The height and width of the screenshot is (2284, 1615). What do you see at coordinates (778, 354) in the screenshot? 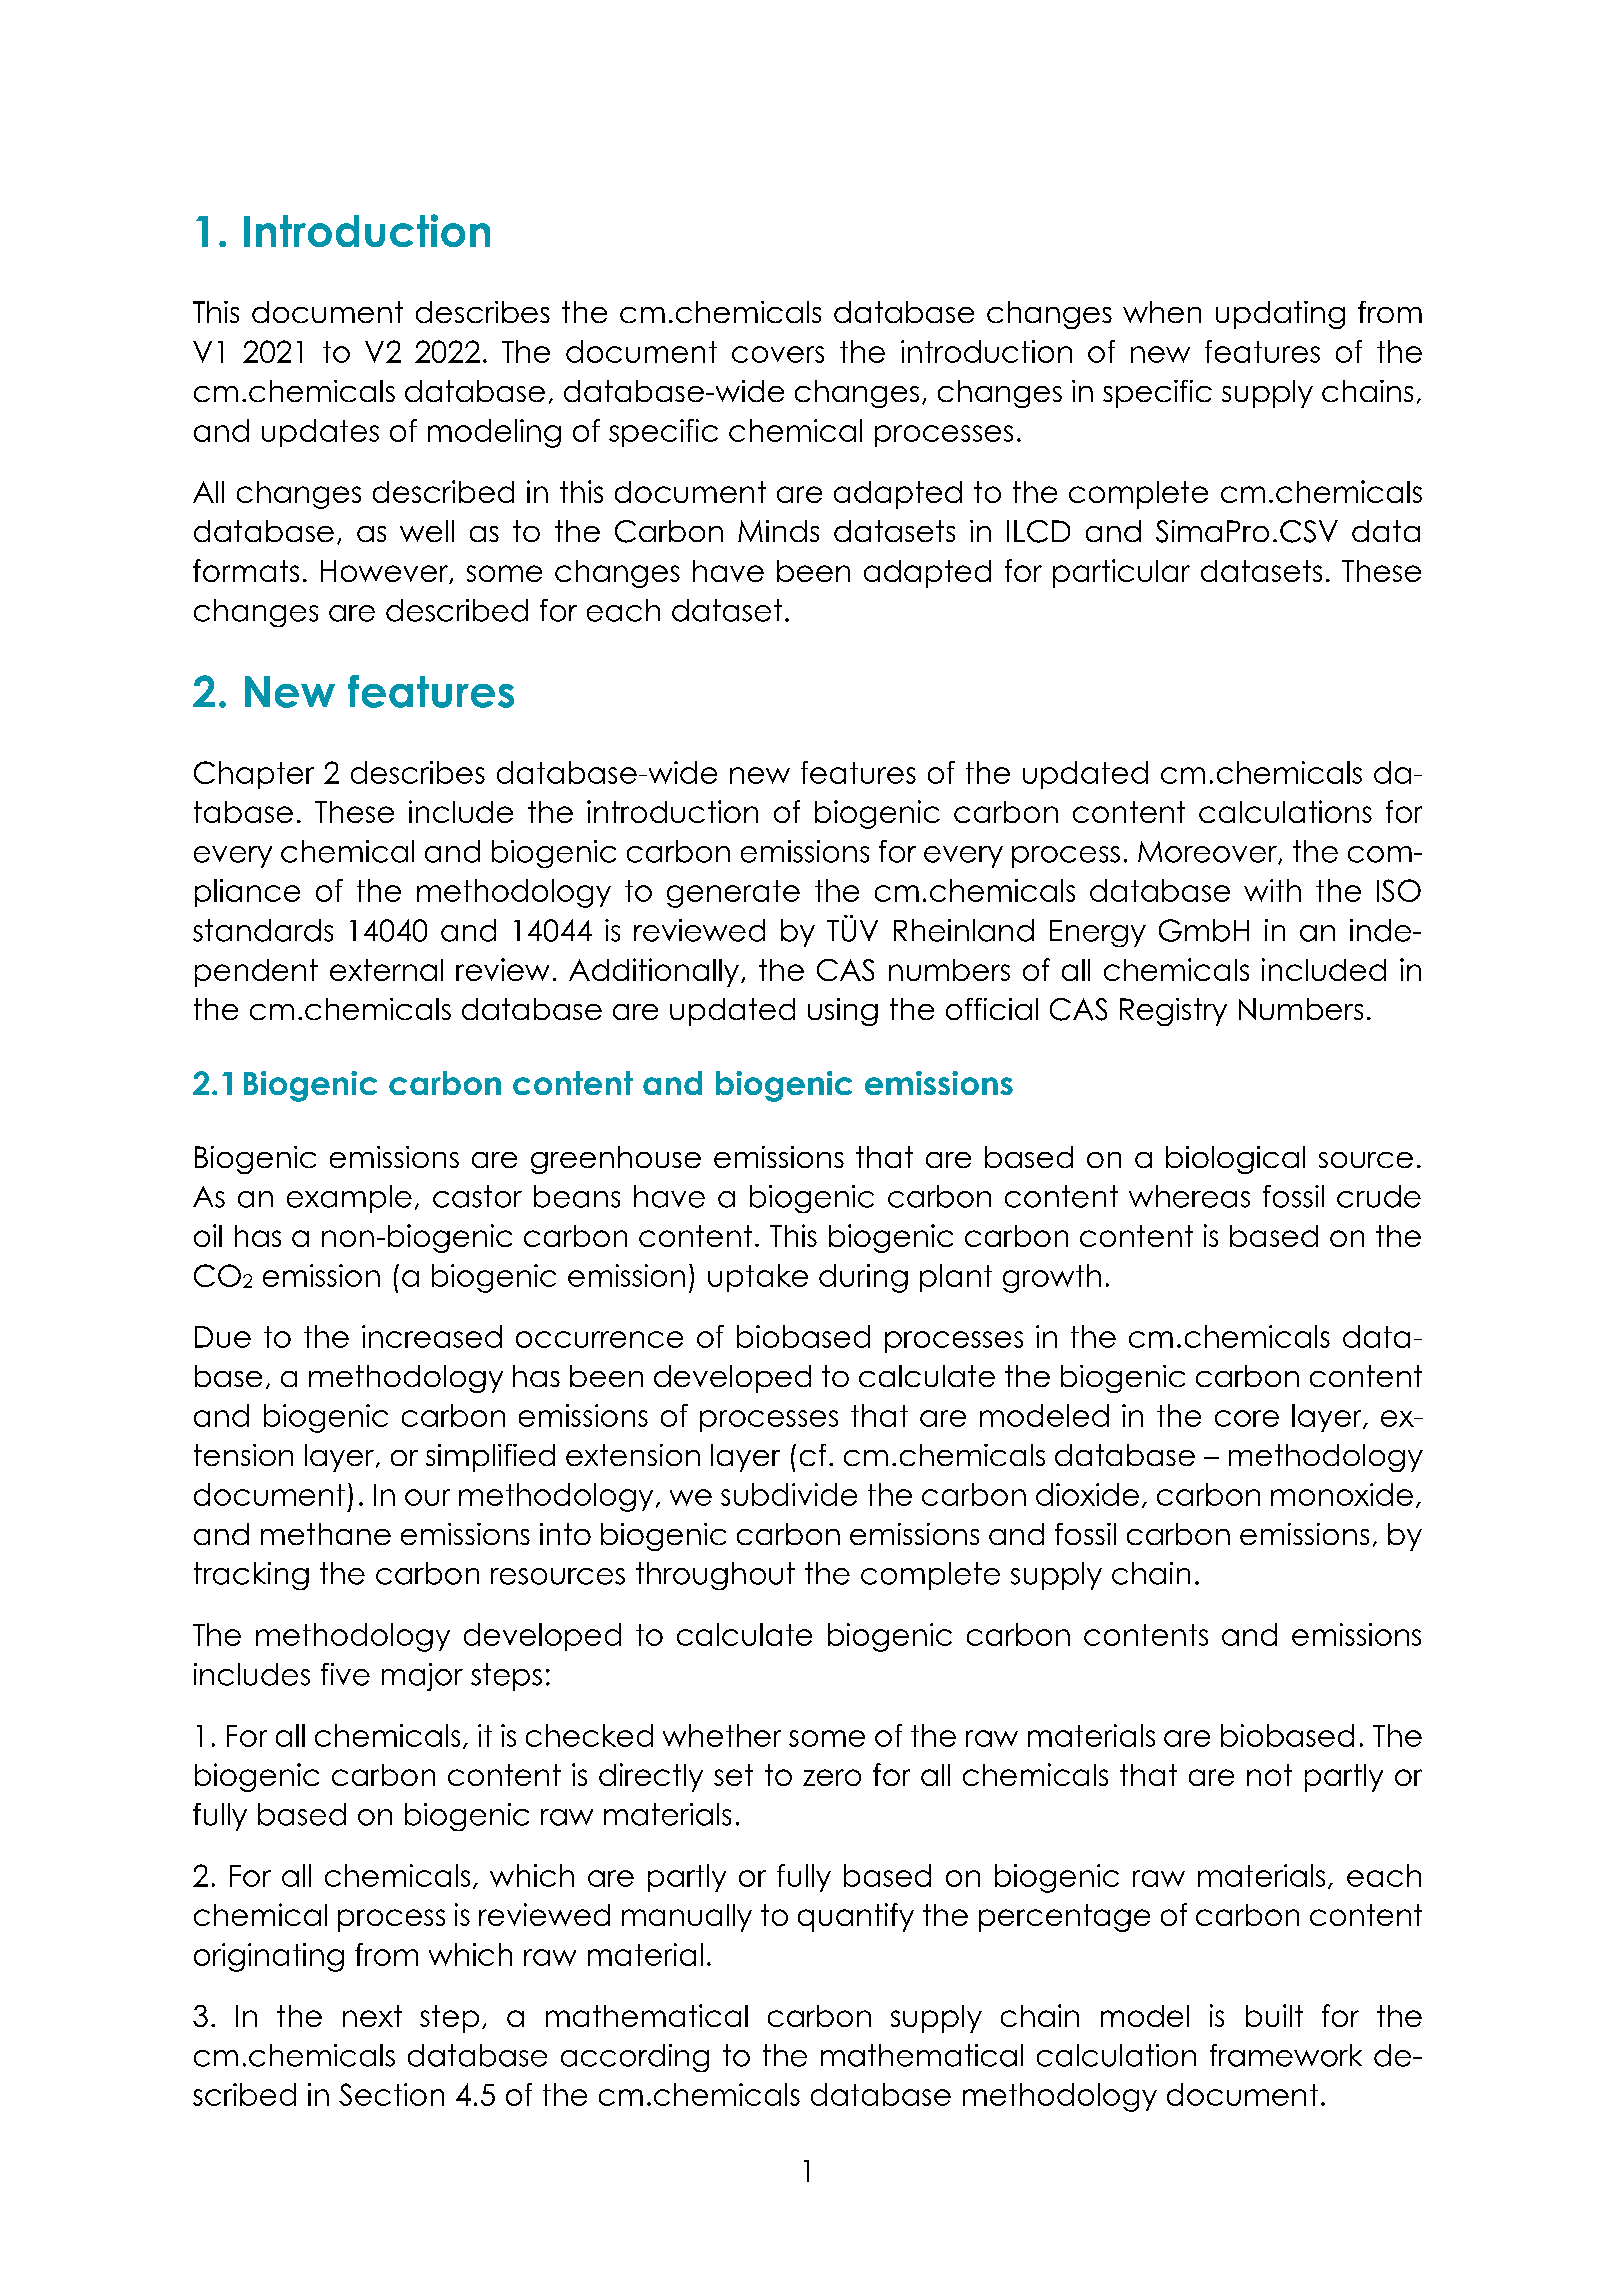
I see `covers` at bounding box center [778, 354].
